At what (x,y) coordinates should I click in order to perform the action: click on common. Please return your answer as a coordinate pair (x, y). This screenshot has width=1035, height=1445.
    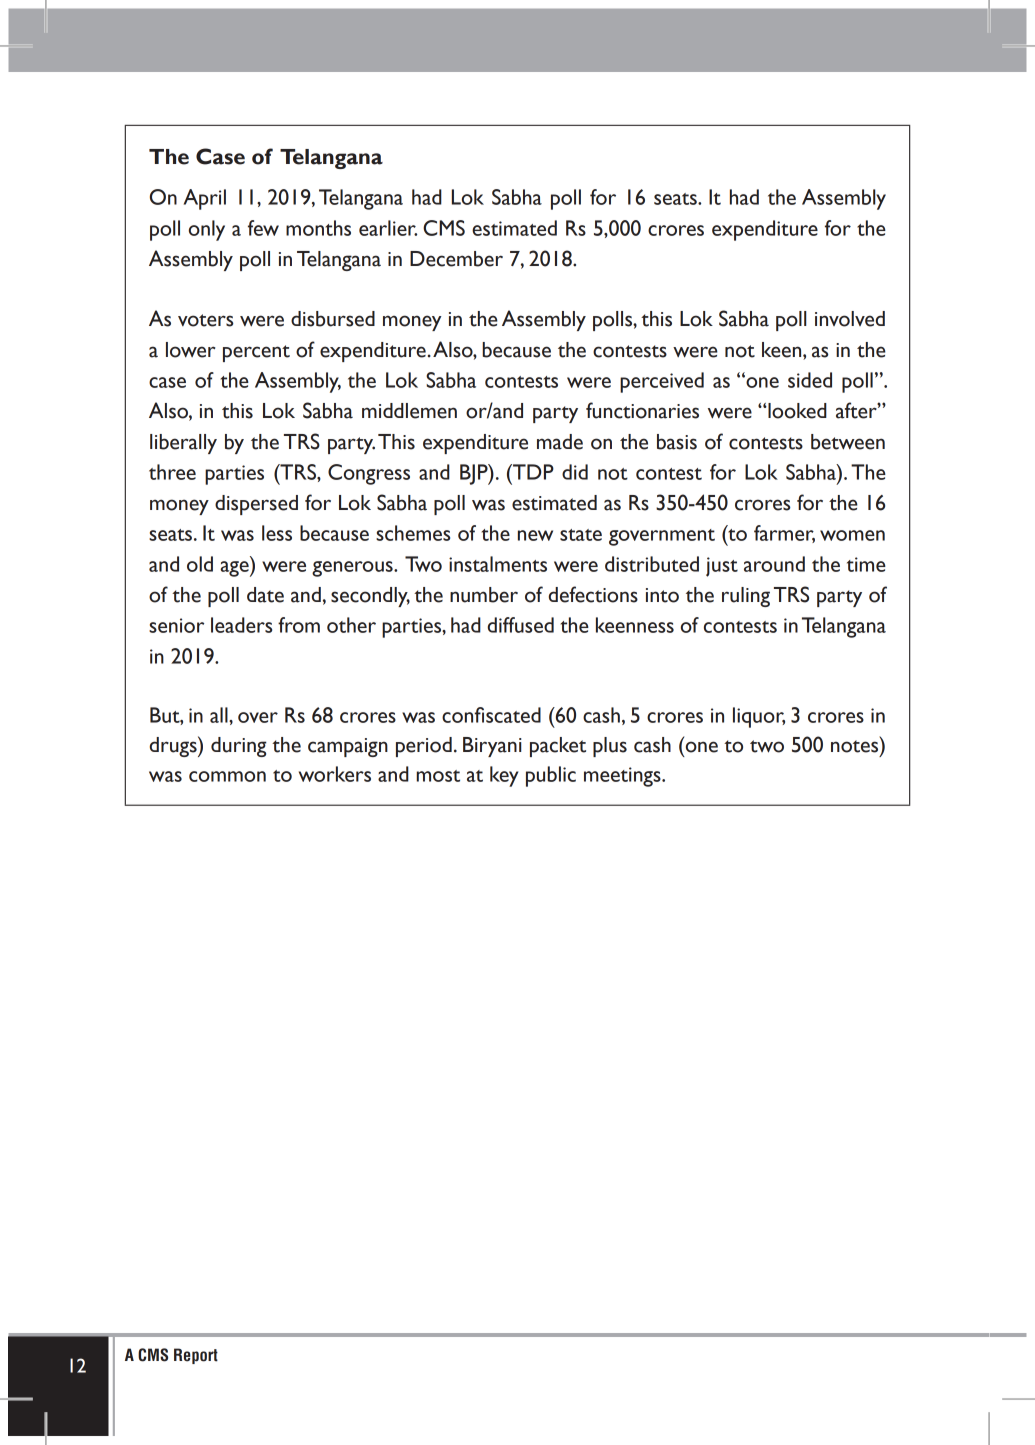
    Looking at the image, I should click on (227, 776).
